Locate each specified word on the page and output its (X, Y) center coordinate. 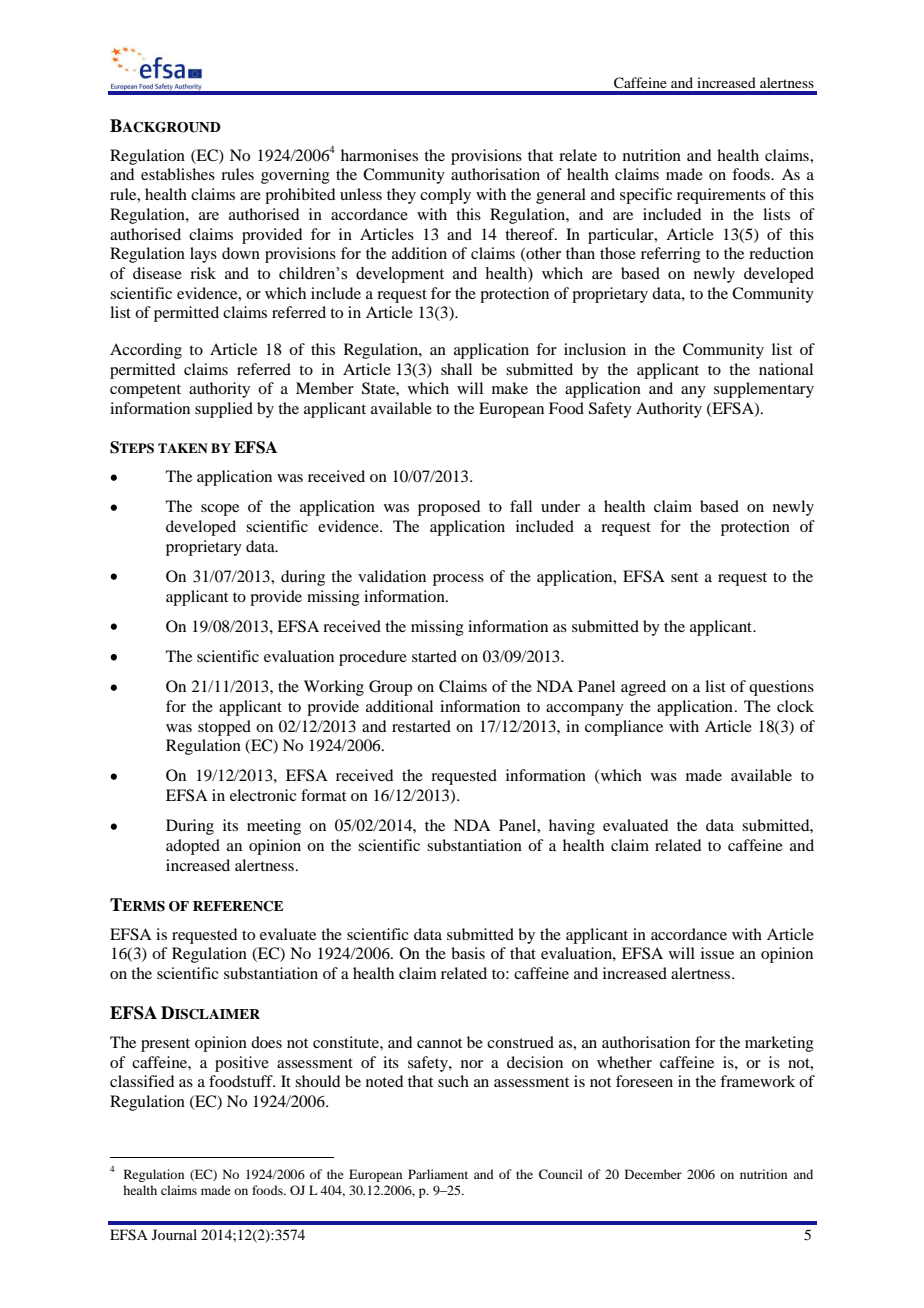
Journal (174, 1234)
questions (781, 688)
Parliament (438, 1174)
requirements (721, 196)
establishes (178, 174)
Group (390, 688)
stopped (224, 728)
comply (445, 196)
